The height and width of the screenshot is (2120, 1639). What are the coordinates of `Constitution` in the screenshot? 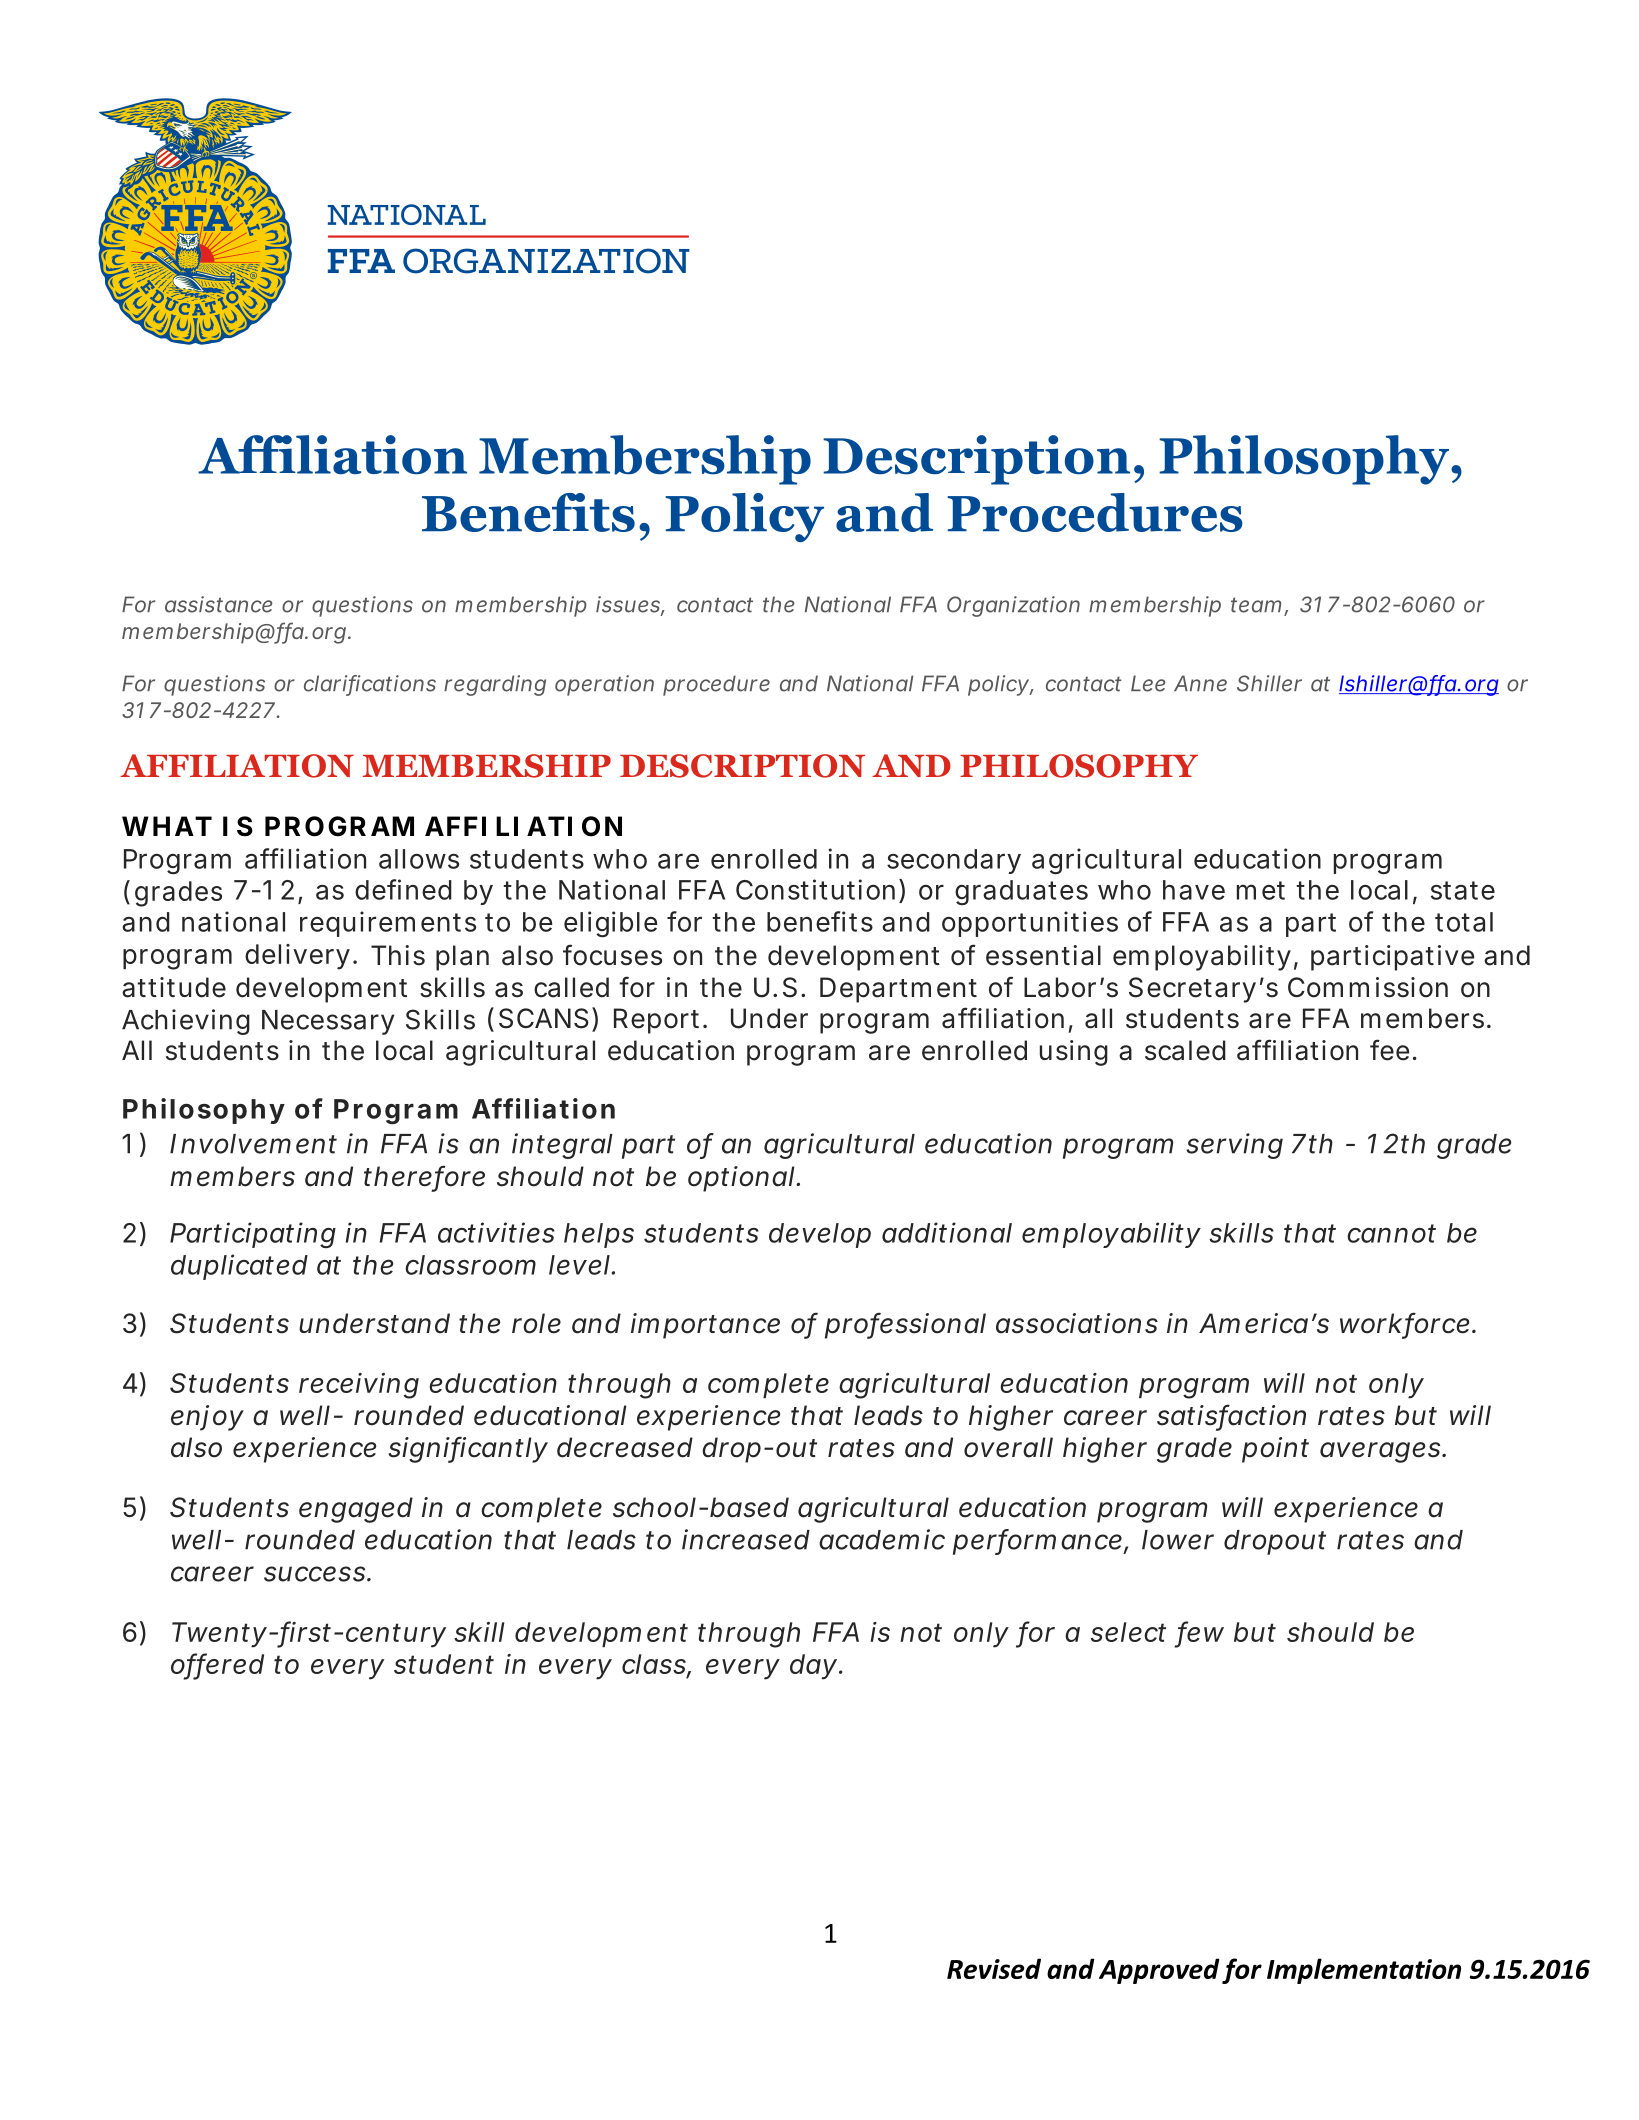 It's located at (815, 889).
